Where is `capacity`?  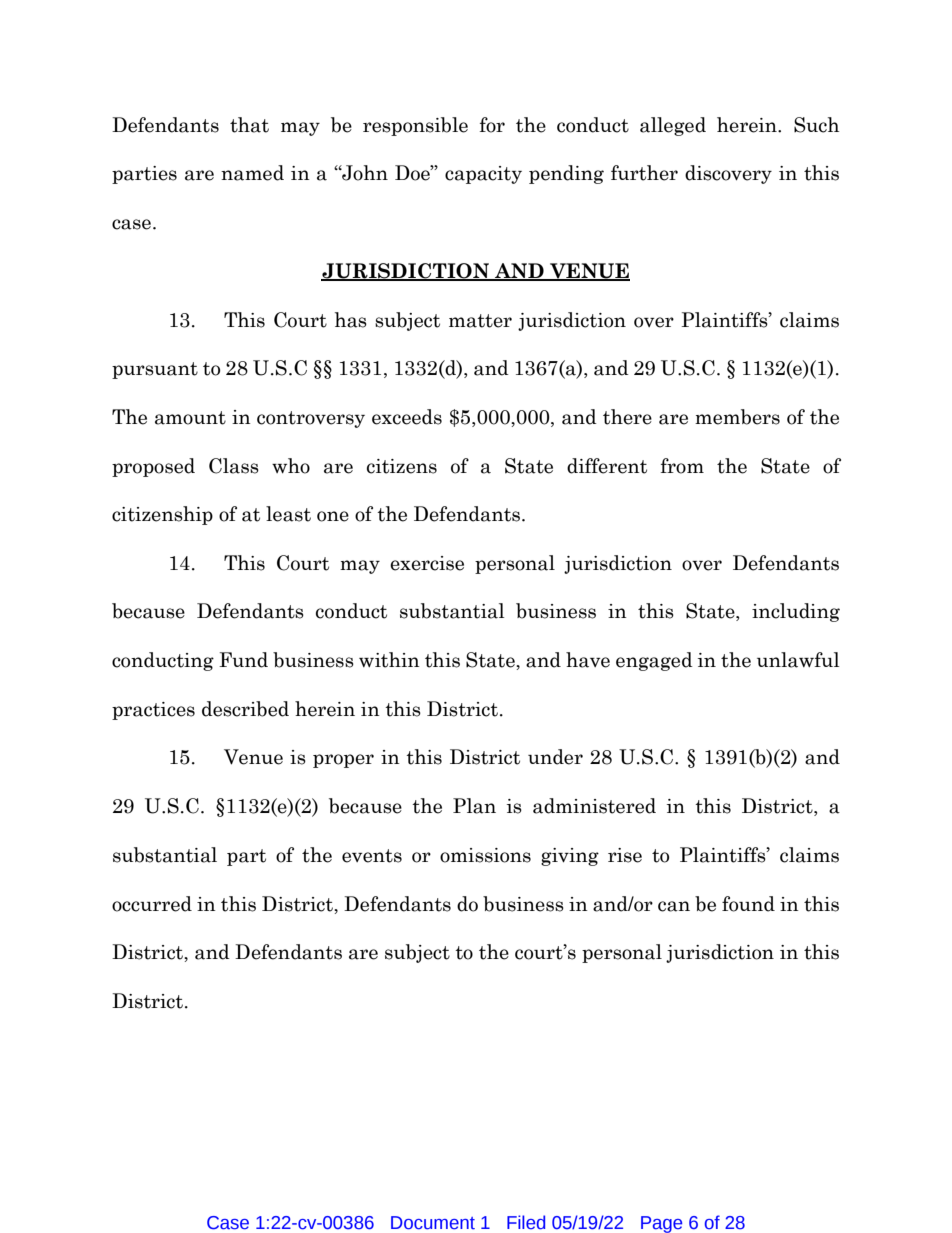
capacity is located at coordinates (483, 175).
